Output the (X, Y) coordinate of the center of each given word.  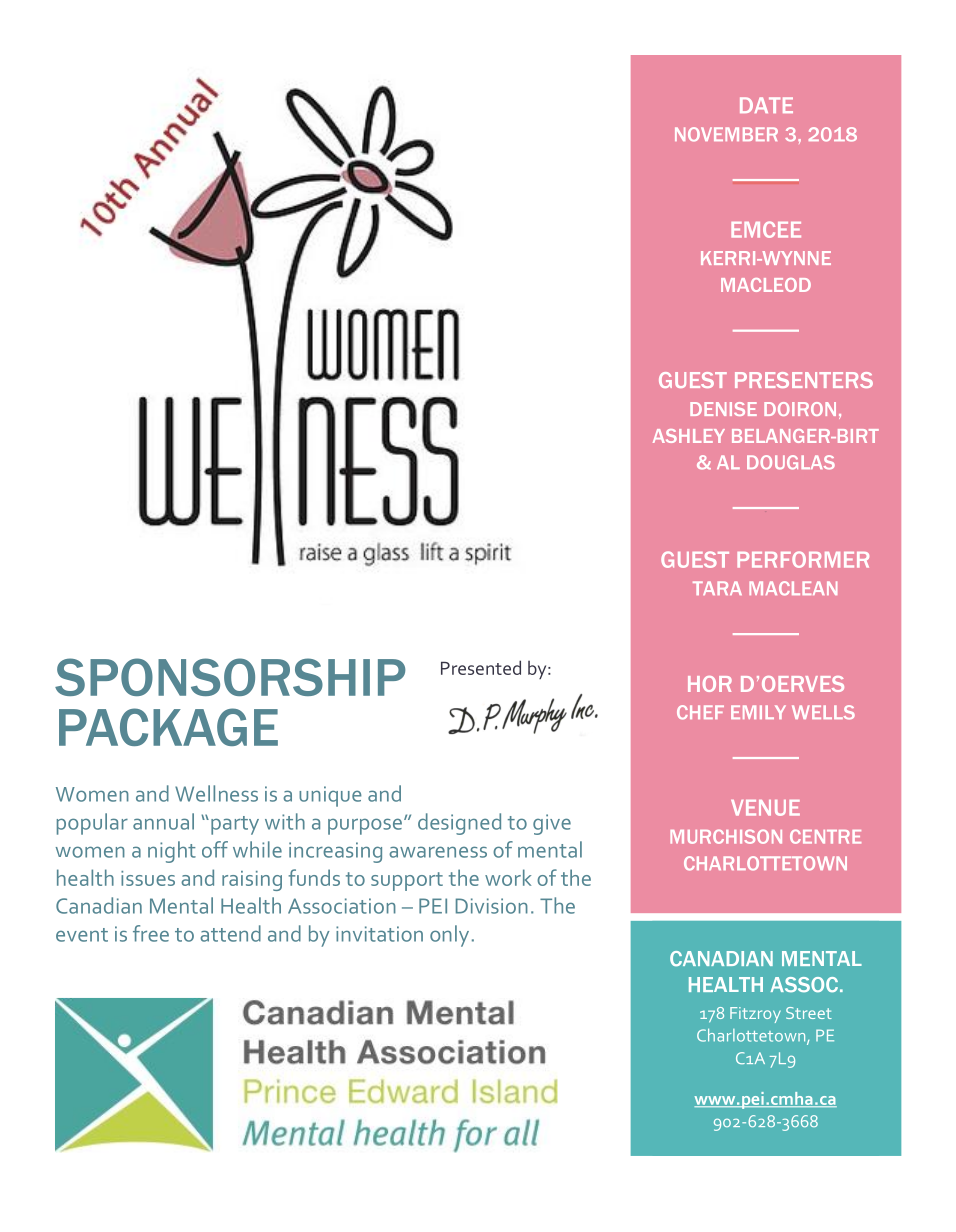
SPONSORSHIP (230, 677)
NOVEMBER (726, 134)
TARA (717, 588)
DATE (766, 105)
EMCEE (766, 229)
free (151, 933)
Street (809, 1013)
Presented (481, 667)
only (449, 936)
